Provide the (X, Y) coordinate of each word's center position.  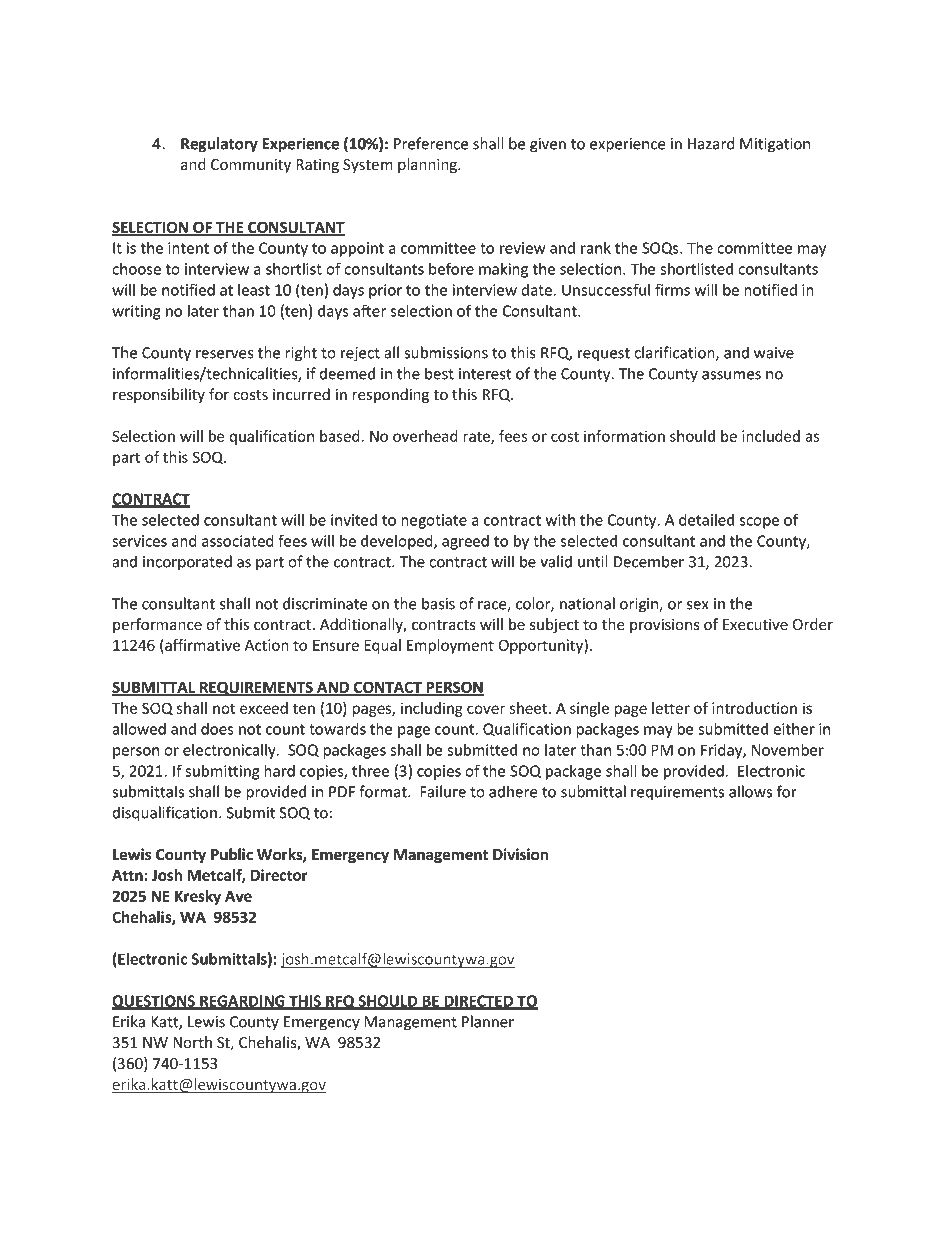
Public (232, 854)
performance (157, 625)
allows (750, 791)
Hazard (711, 143)
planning (428, 165)
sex (698, 605)
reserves (224, 354)
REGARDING (242, 1002)
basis (438, 603)
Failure (443, 791)
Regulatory (219, 145)
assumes (731, 375)
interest (485, 374)
